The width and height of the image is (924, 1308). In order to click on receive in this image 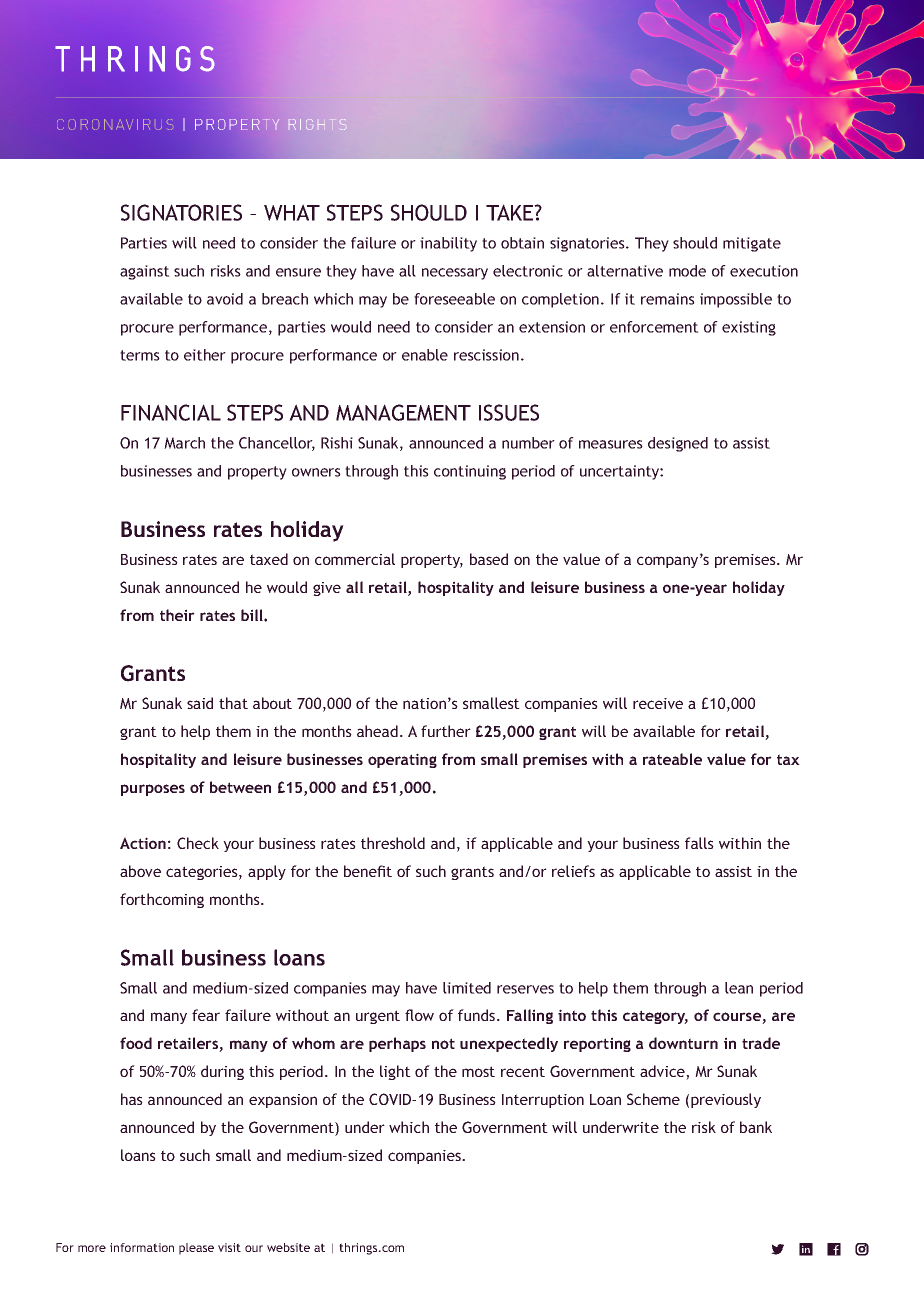, I will do `click(658, 703)`.
